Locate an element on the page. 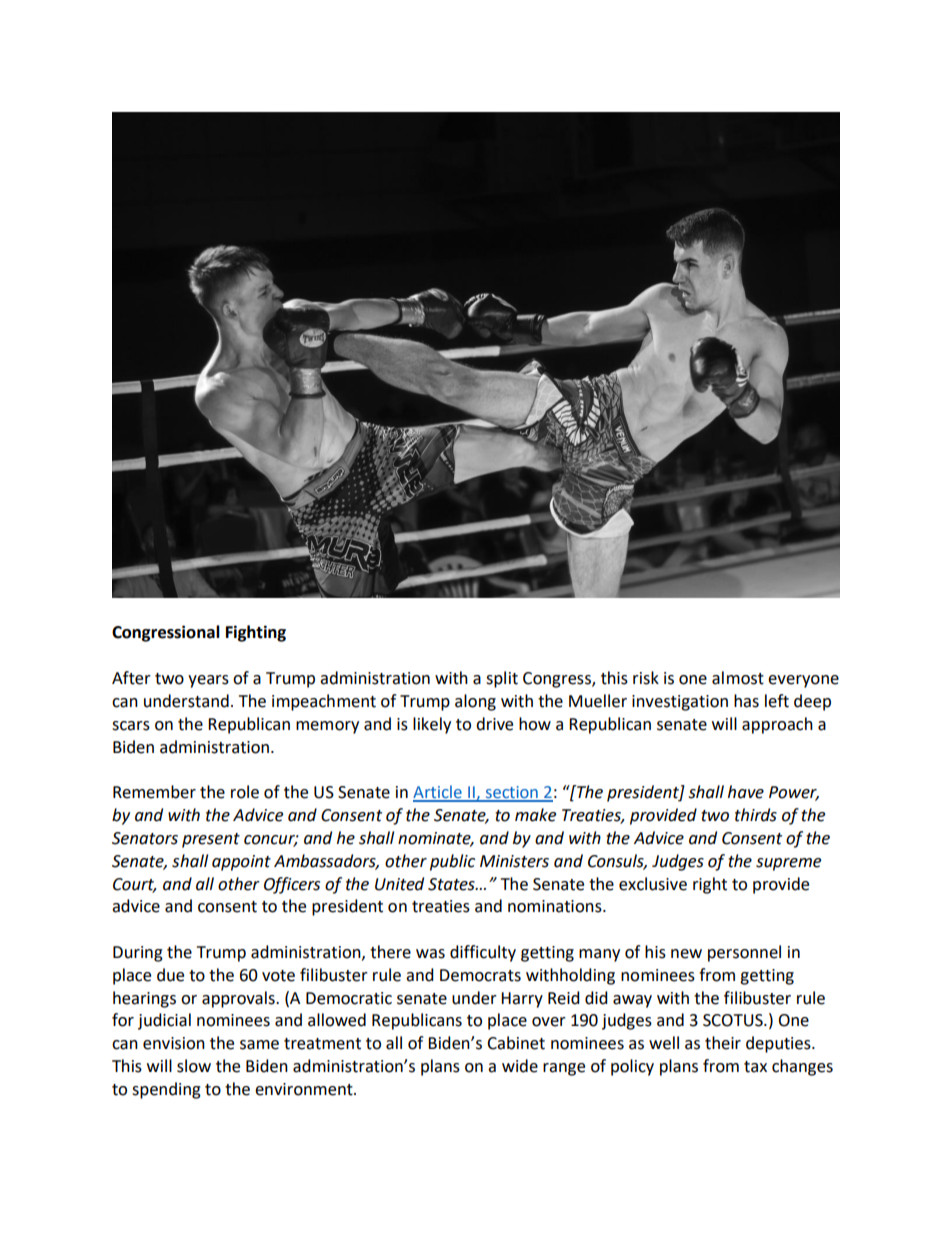 Image resolution: width=952 pixels, height=1233 pixels. Ministers is located at coordinates (514, 861).
